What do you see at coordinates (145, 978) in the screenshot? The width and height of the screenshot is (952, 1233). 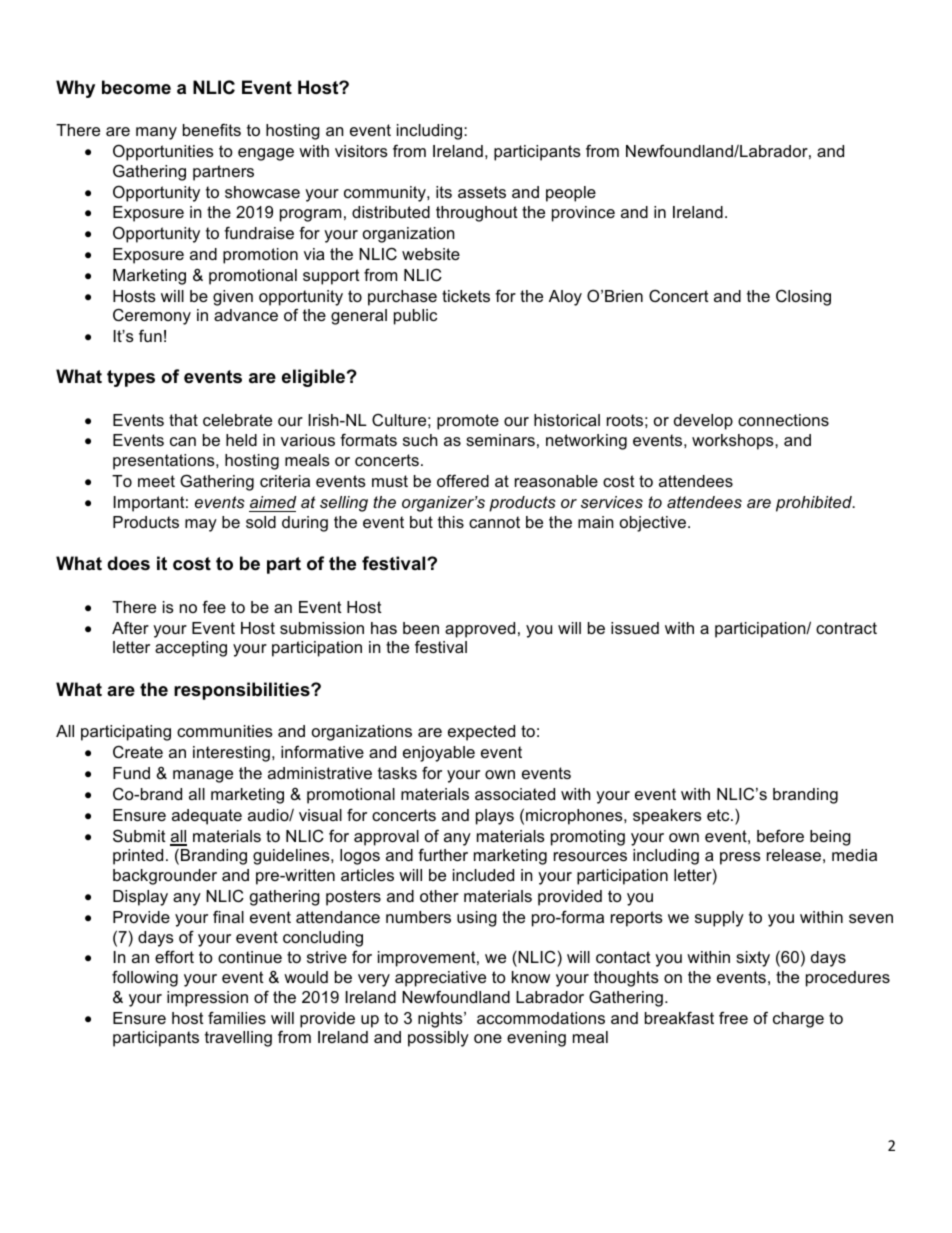 I see `following` at bounding box center [145, 978].
